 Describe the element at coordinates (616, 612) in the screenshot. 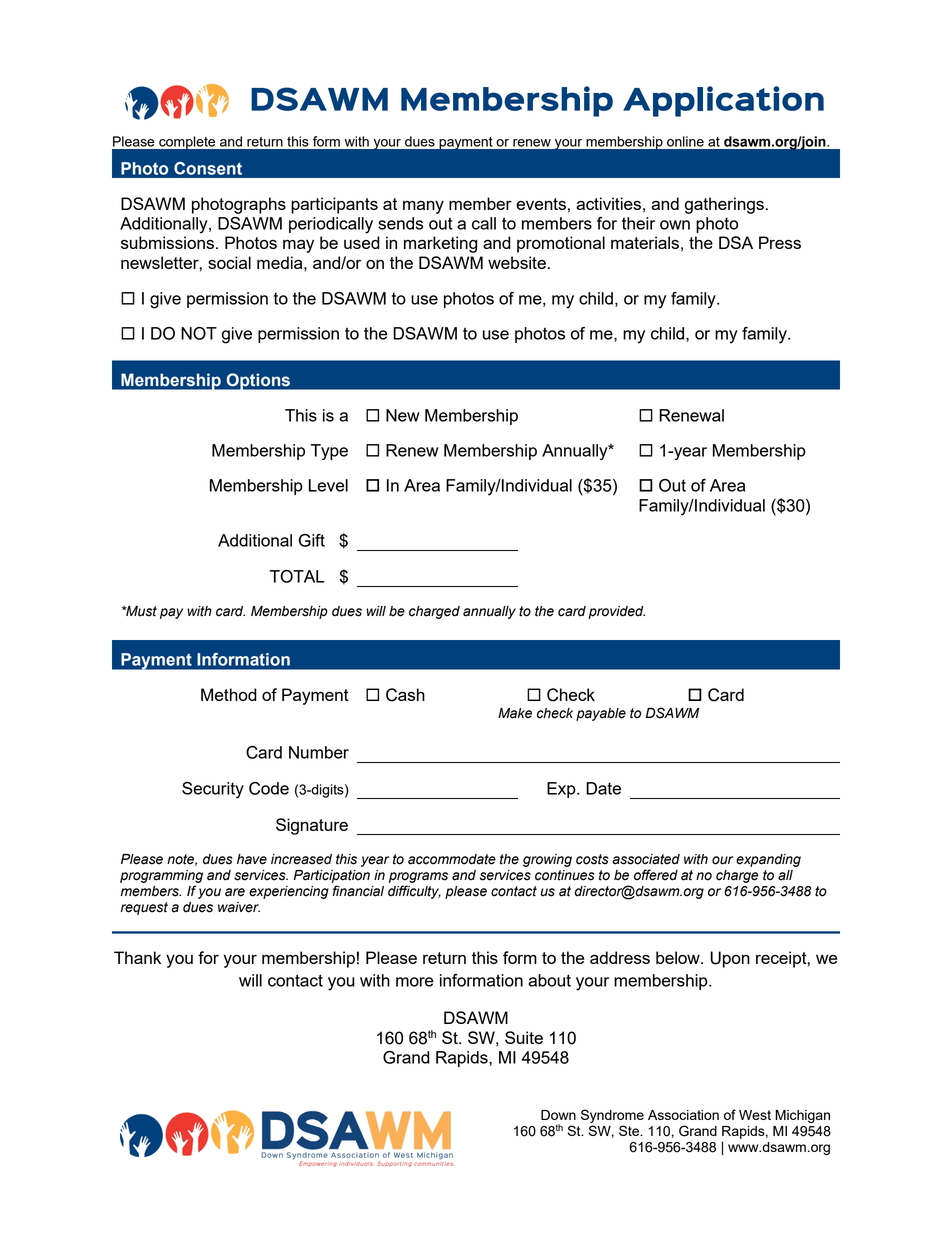

I see `provided` at that location.
